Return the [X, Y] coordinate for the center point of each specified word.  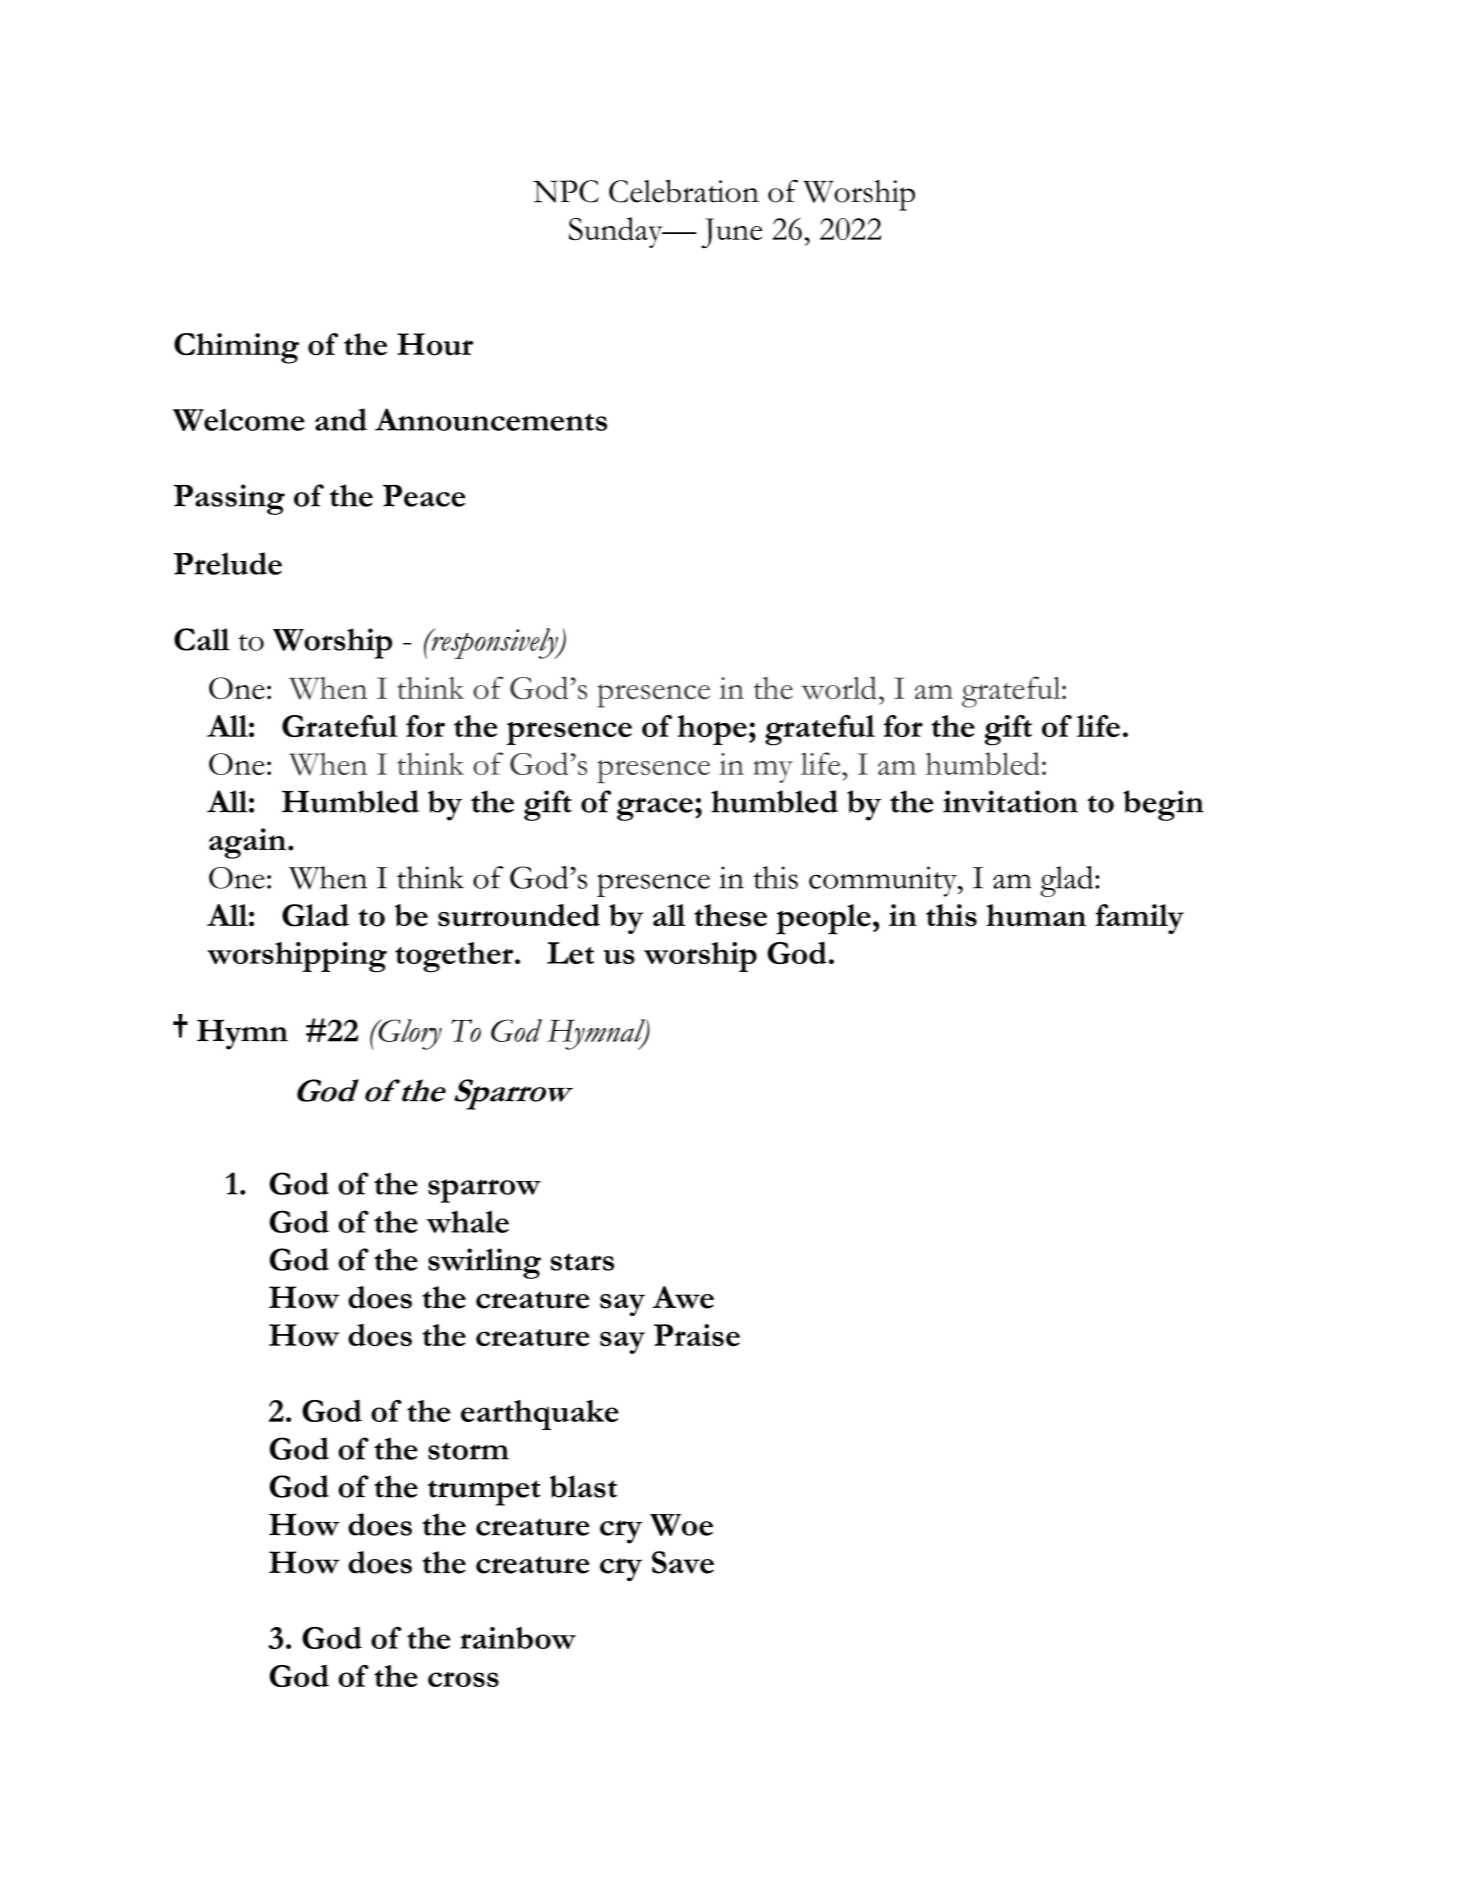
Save [683, 1562]
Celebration [684, 191]
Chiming [236, 348]
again [247, 843]
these [730, 915]
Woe [681, 1525]
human [1036, 915]
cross [463, 1679]
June [731, 233]
